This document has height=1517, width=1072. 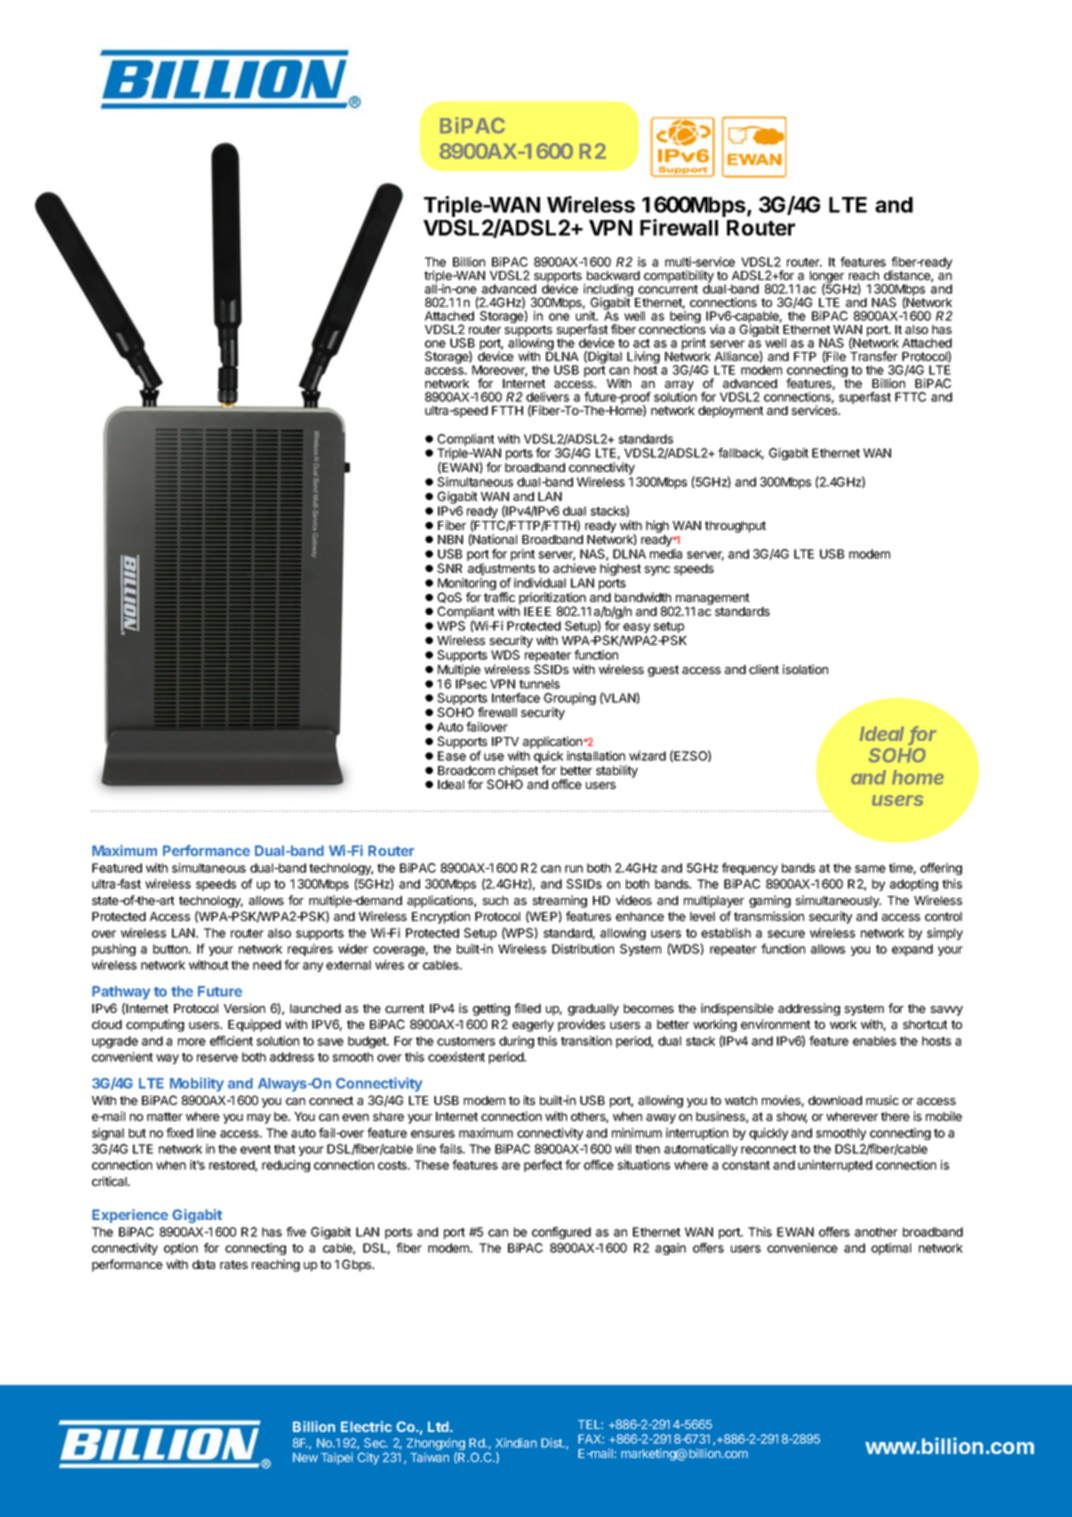 What do you see at coordinates (547, 397) in the document?
I see `delivers` at bounding box center [547, 397].
